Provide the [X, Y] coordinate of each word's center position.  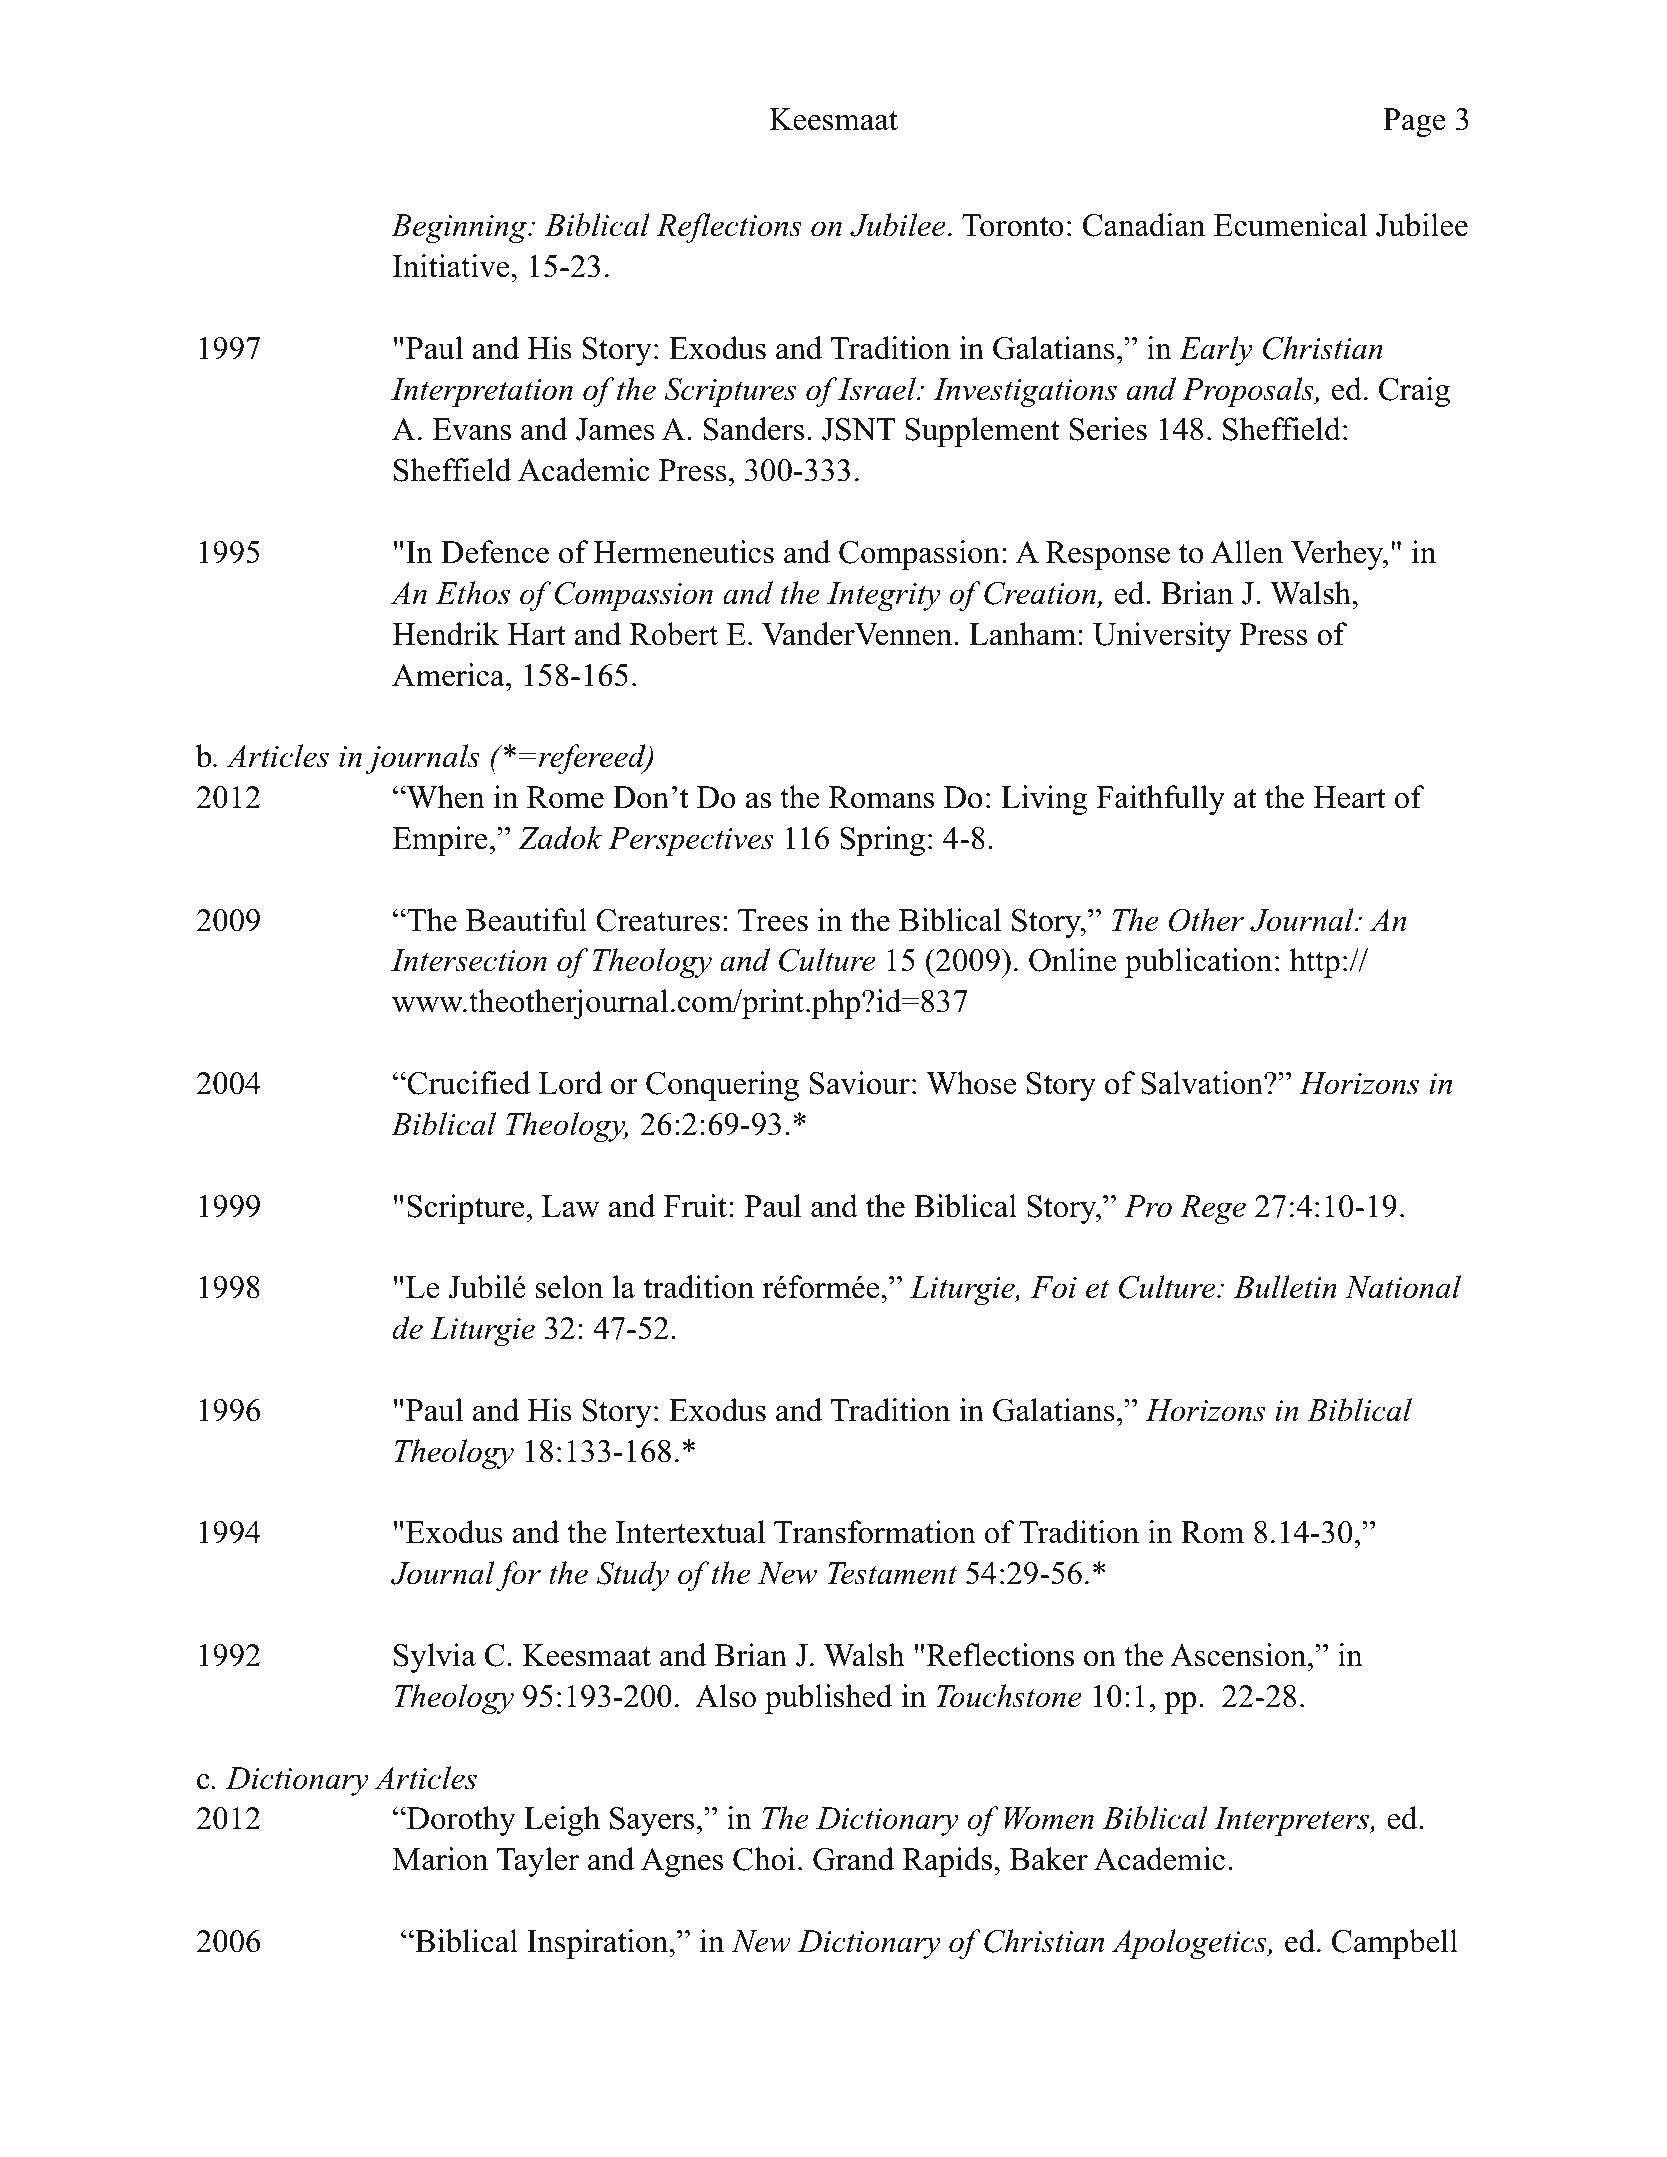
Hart [537, 634]
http [1315, 963]
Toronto [1013, 225]
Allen [1247, 552]
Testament [892, 1573]
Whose [971, 1083]
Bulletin [1285, 1287]
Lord [570, 1083]
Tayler [538, 1862]
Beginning [460, 228]
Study [633, 1576]
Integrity [884, 596]
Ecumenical [1290, 225]
